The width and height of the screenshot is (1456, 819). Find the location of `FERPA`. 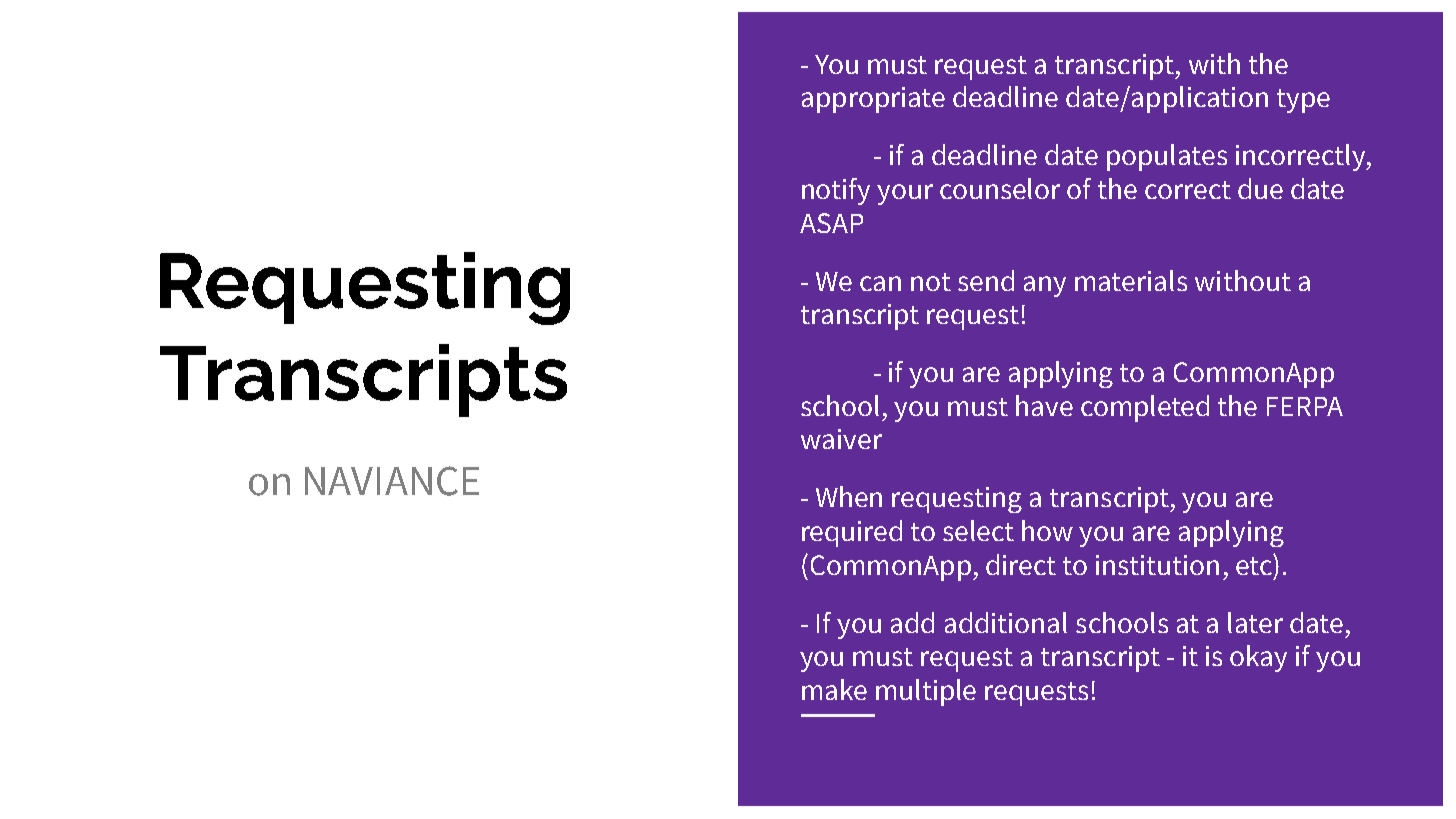

FERPA is located at coordinates (1305, 406).
